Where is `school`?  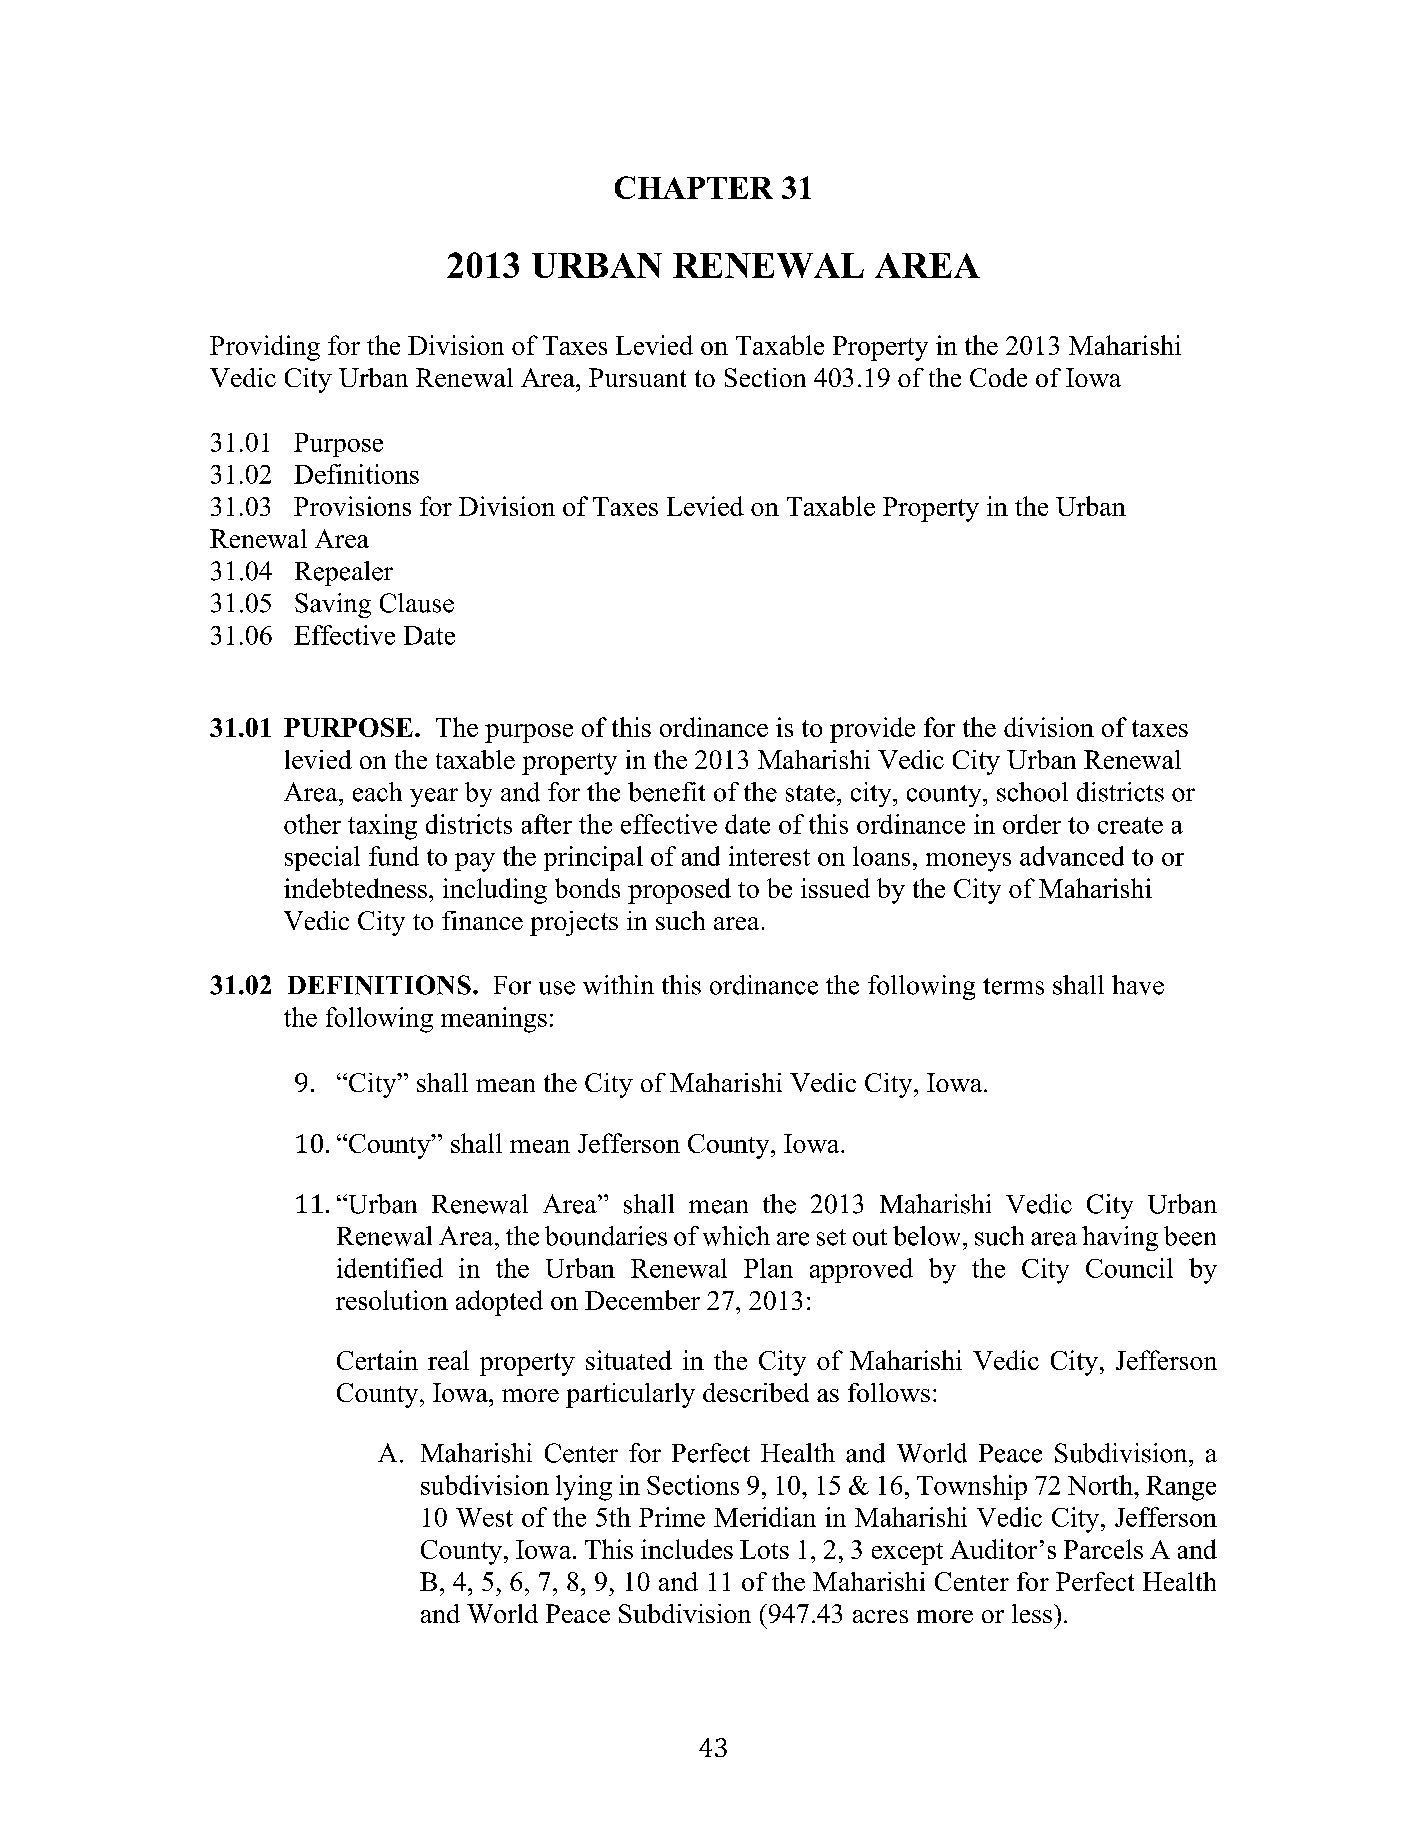
school is located at coordinates (1032, 792).
